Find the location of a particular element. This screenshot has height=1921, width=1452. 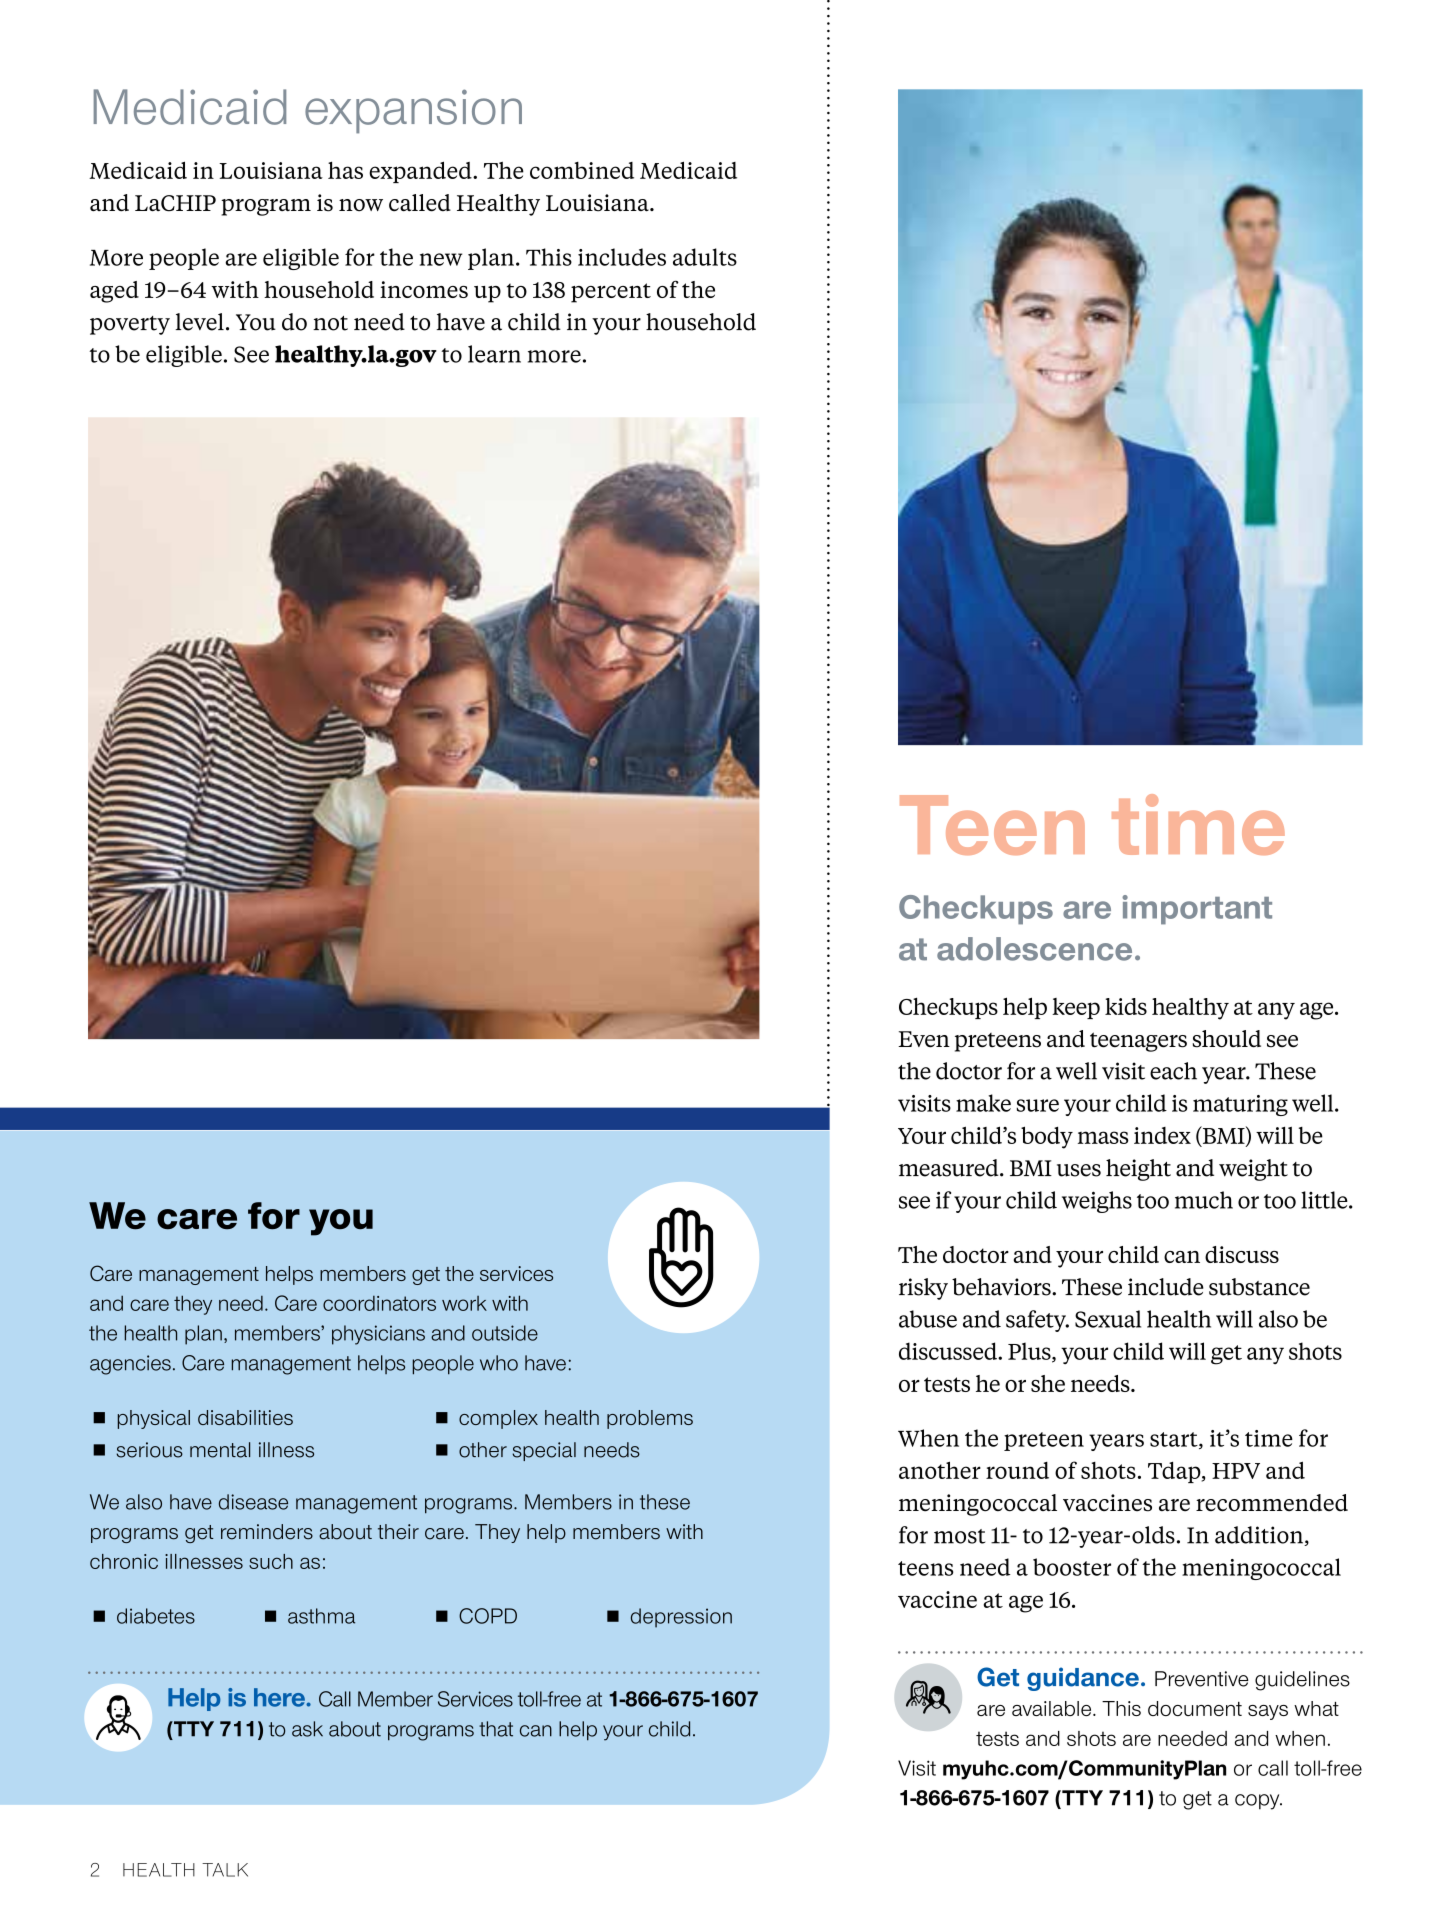

disabilities is located at coordinates (245, 1417).
